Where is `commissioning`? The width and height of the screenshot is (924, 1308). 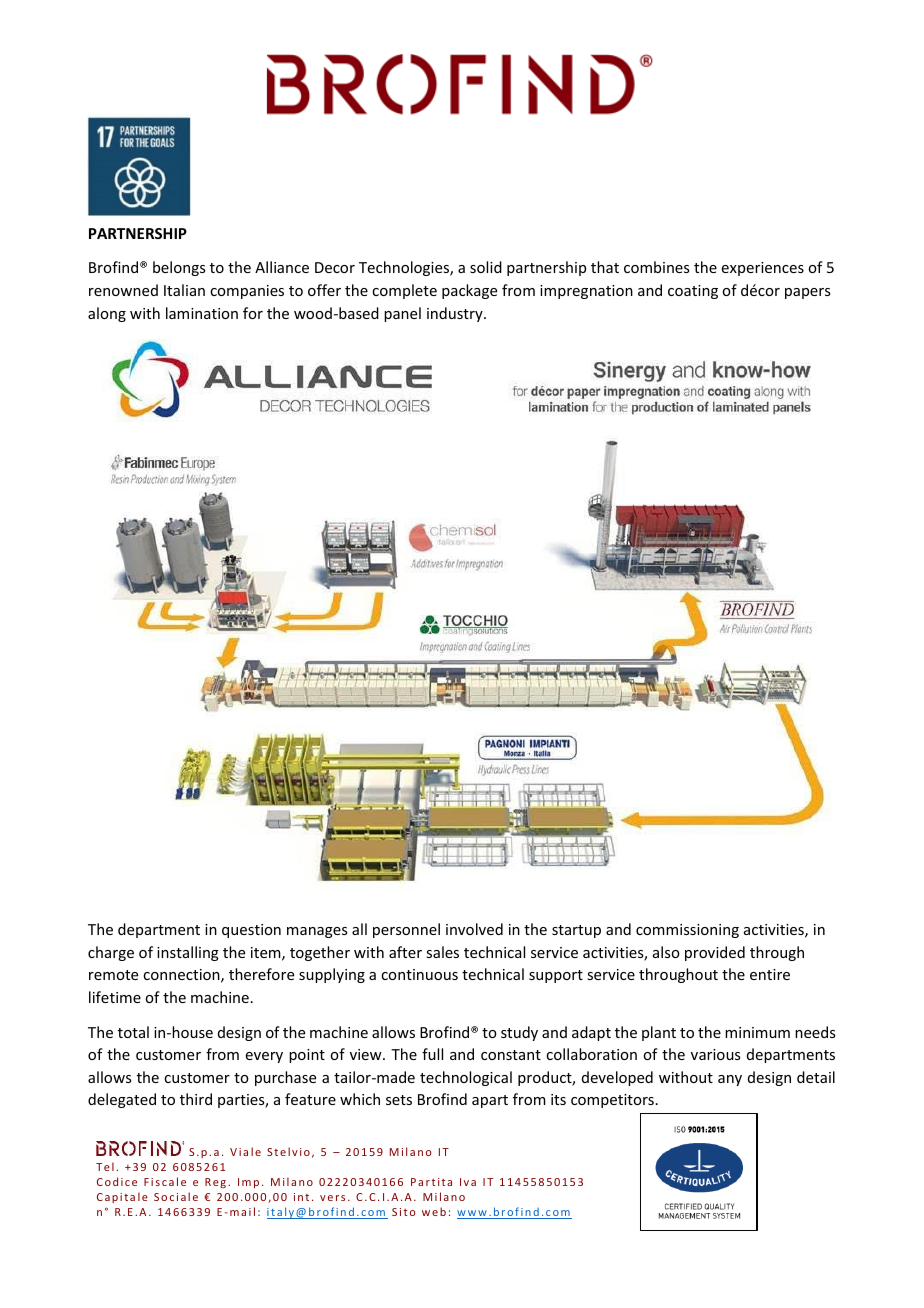 commissioning is located at coordinates (687, 931).
